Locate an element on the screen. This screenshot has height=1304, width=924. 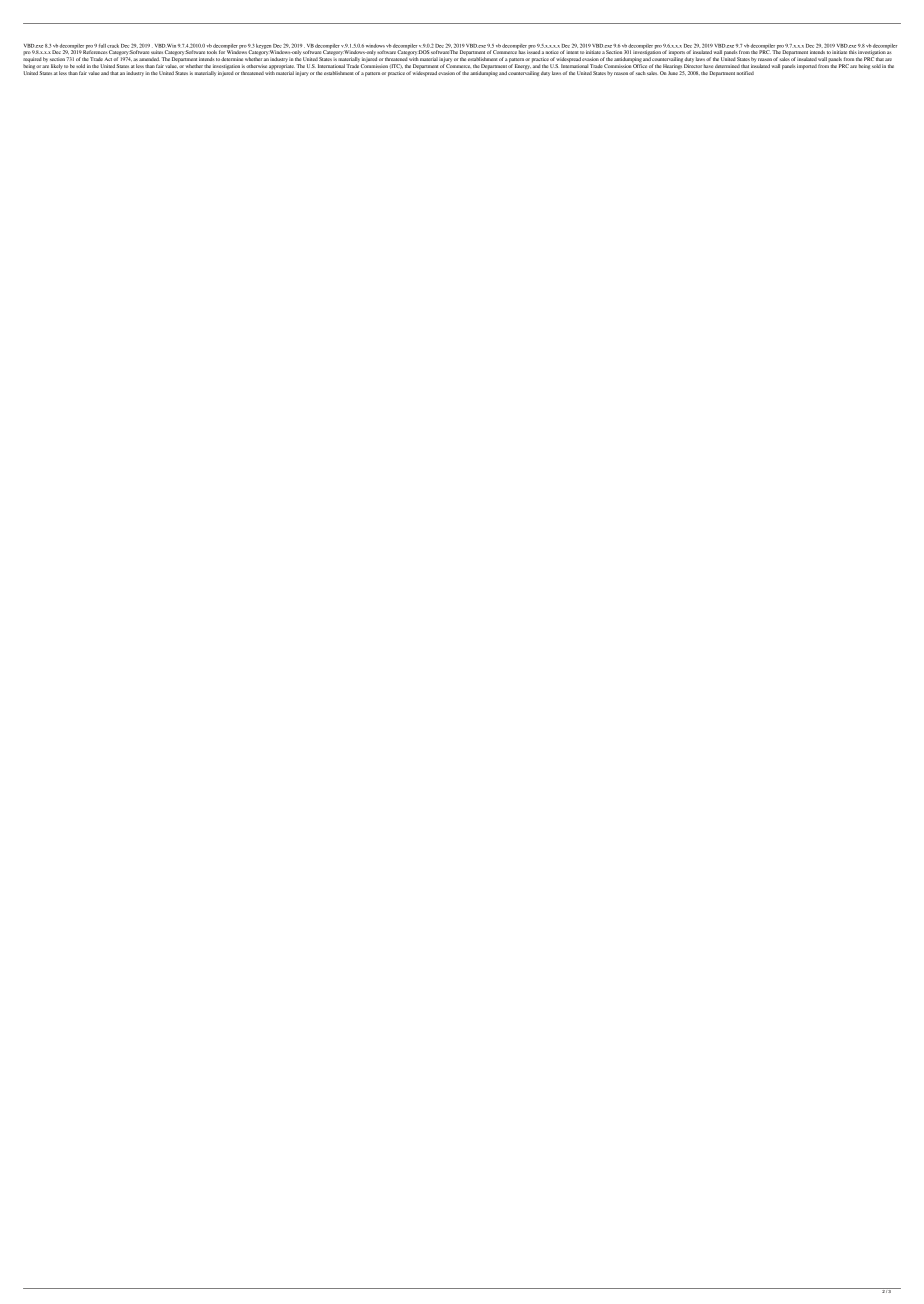
imported is located at coordinates (807, 66).
